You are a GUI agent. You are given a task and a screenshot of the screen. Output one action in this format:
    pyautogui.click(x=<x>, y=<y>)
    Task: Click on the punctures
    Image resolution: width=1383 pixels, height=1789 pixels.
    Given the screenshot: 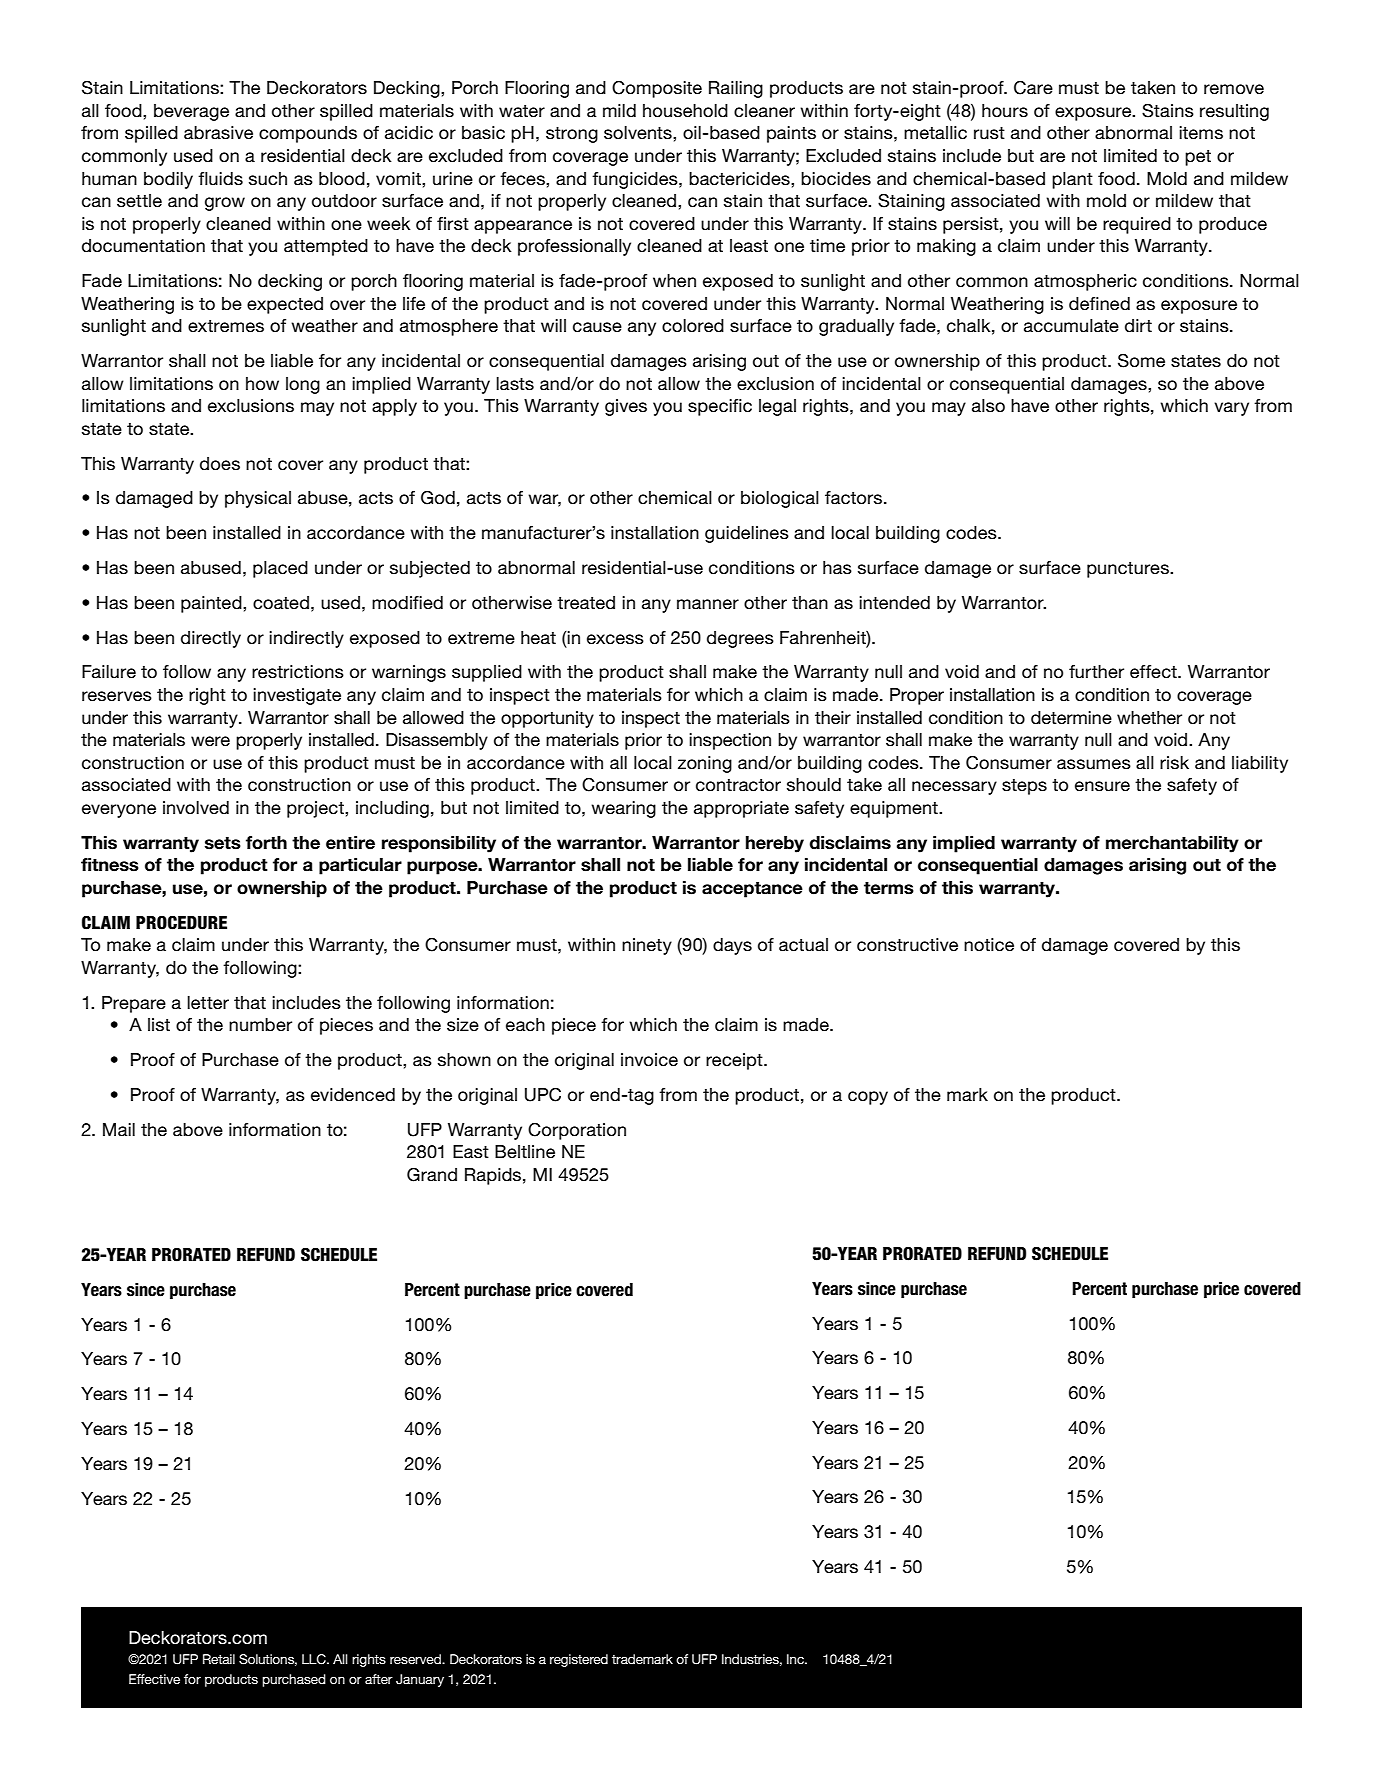 What is the action you would take?
    pyautogui.click(x=1129, y=570)
